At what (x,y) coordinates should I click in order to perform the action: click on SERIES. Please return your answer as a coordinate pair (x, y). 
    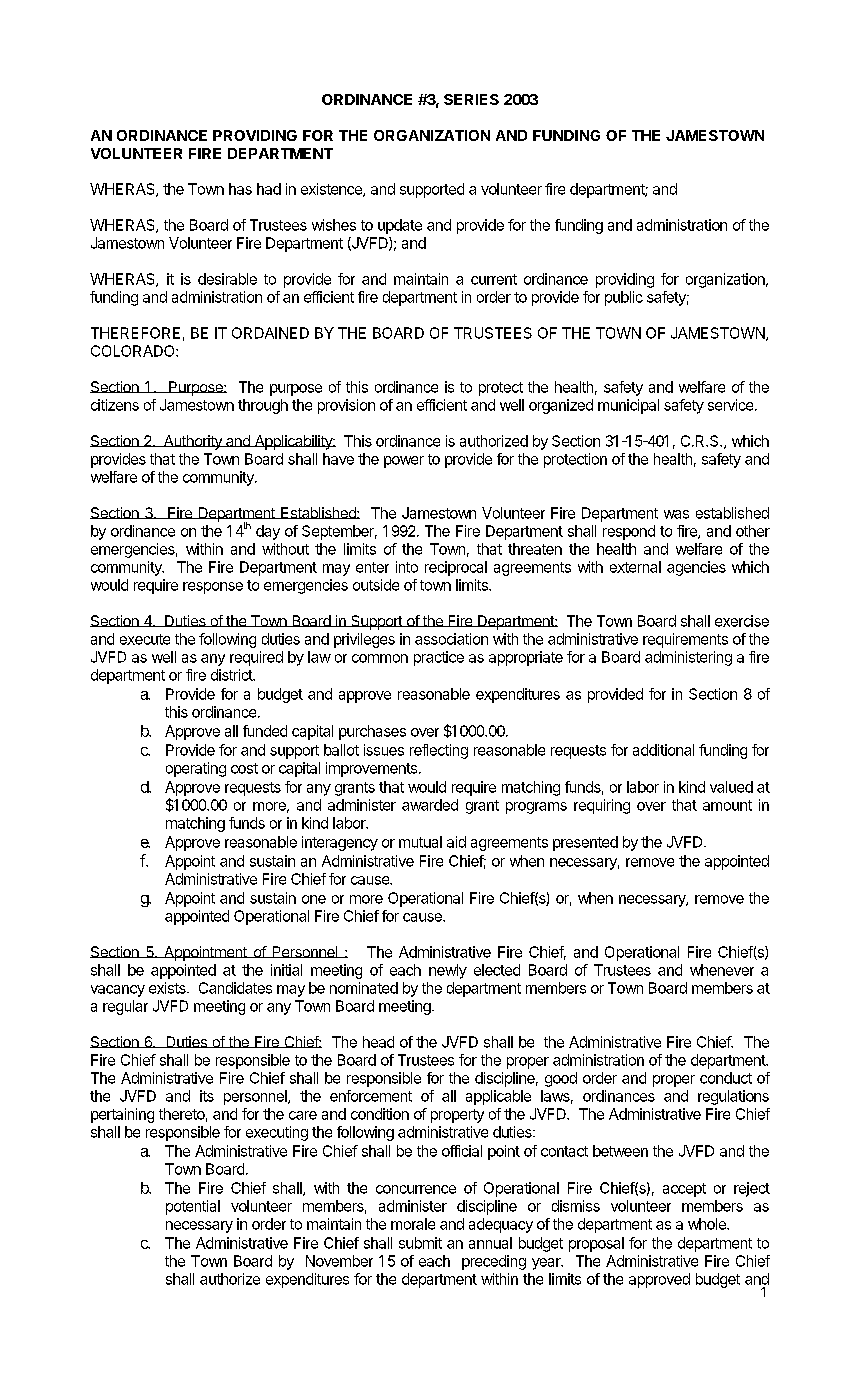
    Looking at the image, I should click on (471, 99).
